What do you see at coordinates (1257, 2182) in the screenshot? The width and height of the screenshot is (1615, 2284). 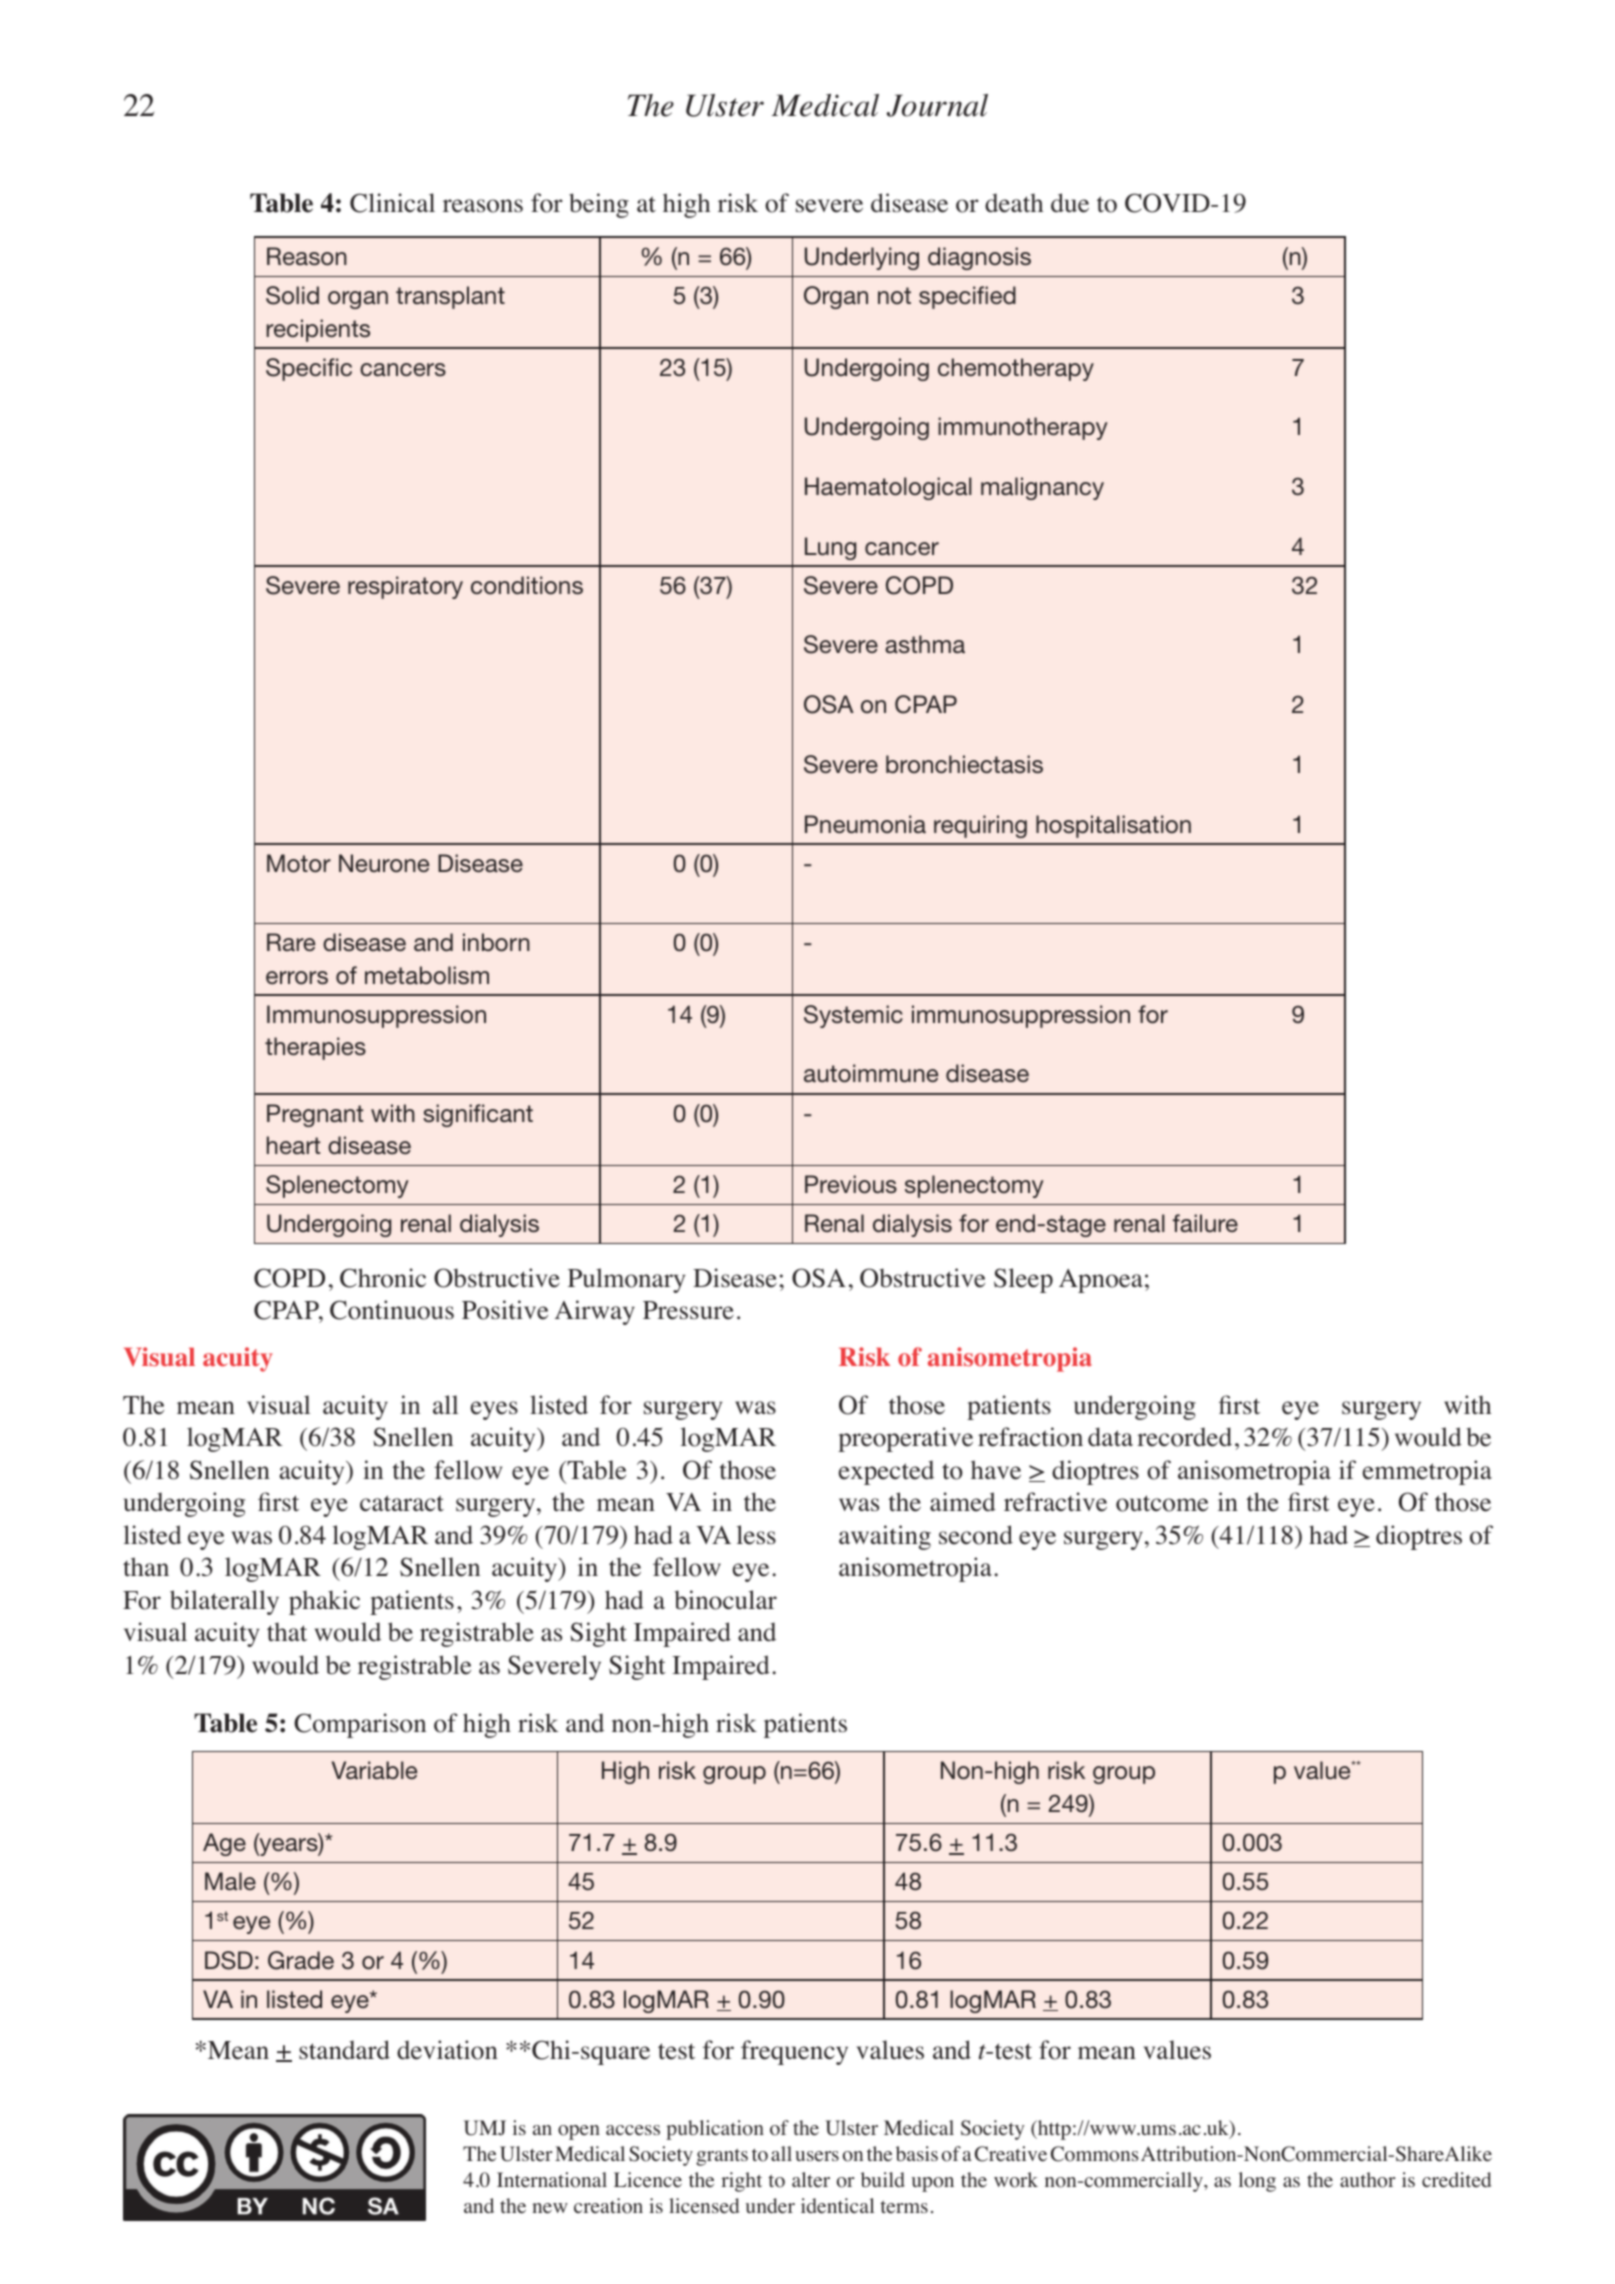 I see `long` at bounding box center [1257, 2182].
